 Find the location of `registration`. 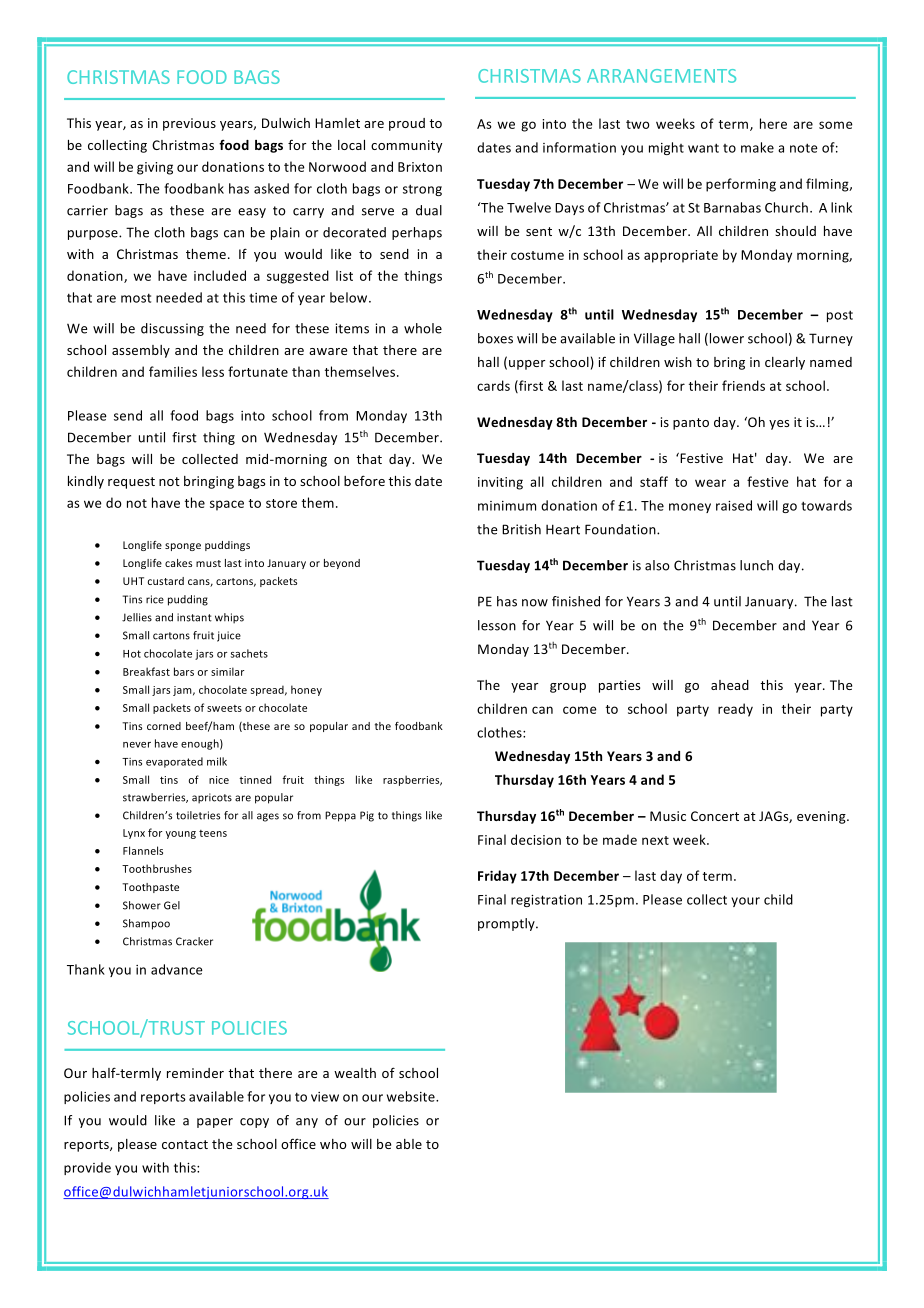

registration is located at coordinates (546, 901).
